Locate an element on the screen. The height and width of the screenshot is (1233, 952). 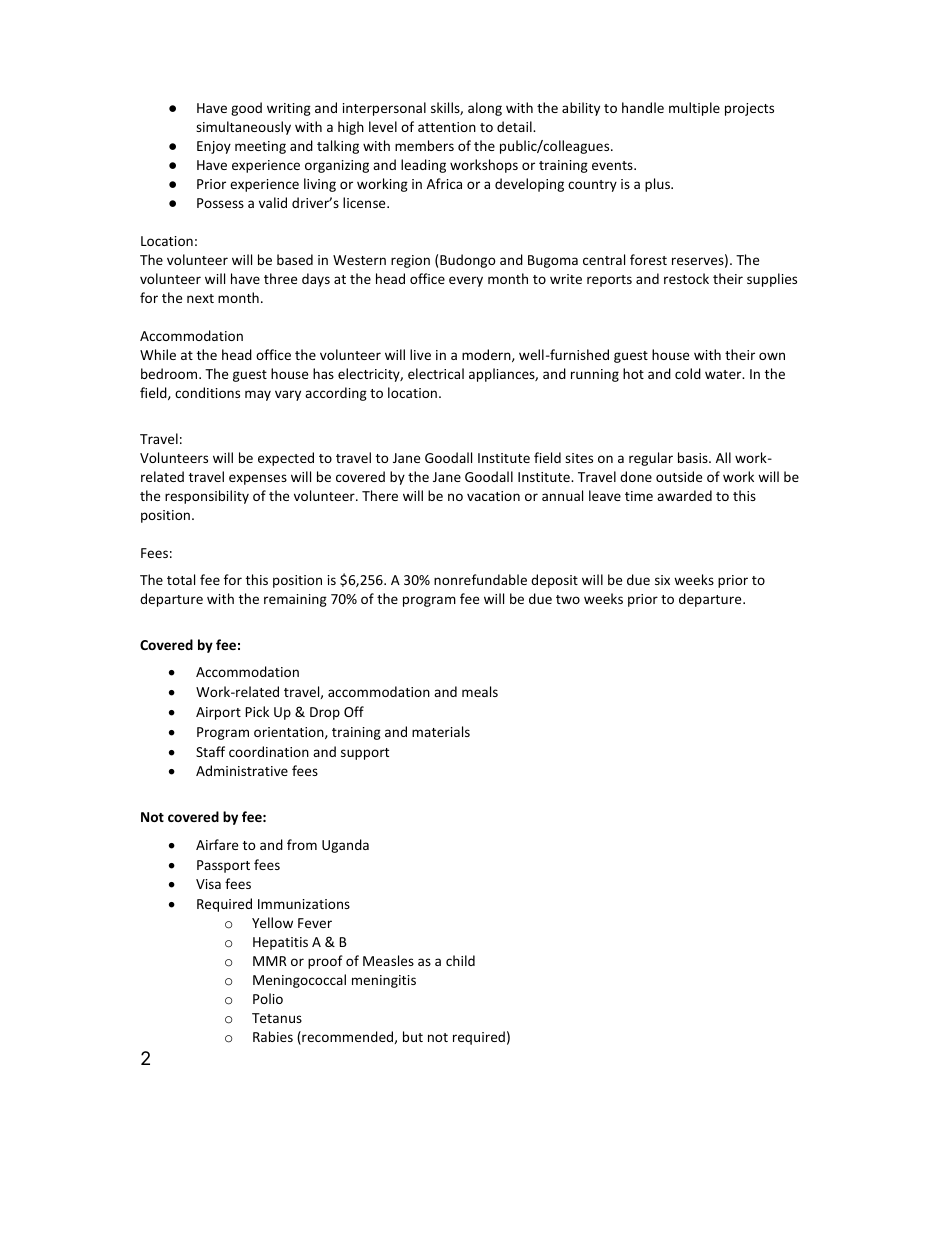
simultaneously is located at coordinates (243, 128).
